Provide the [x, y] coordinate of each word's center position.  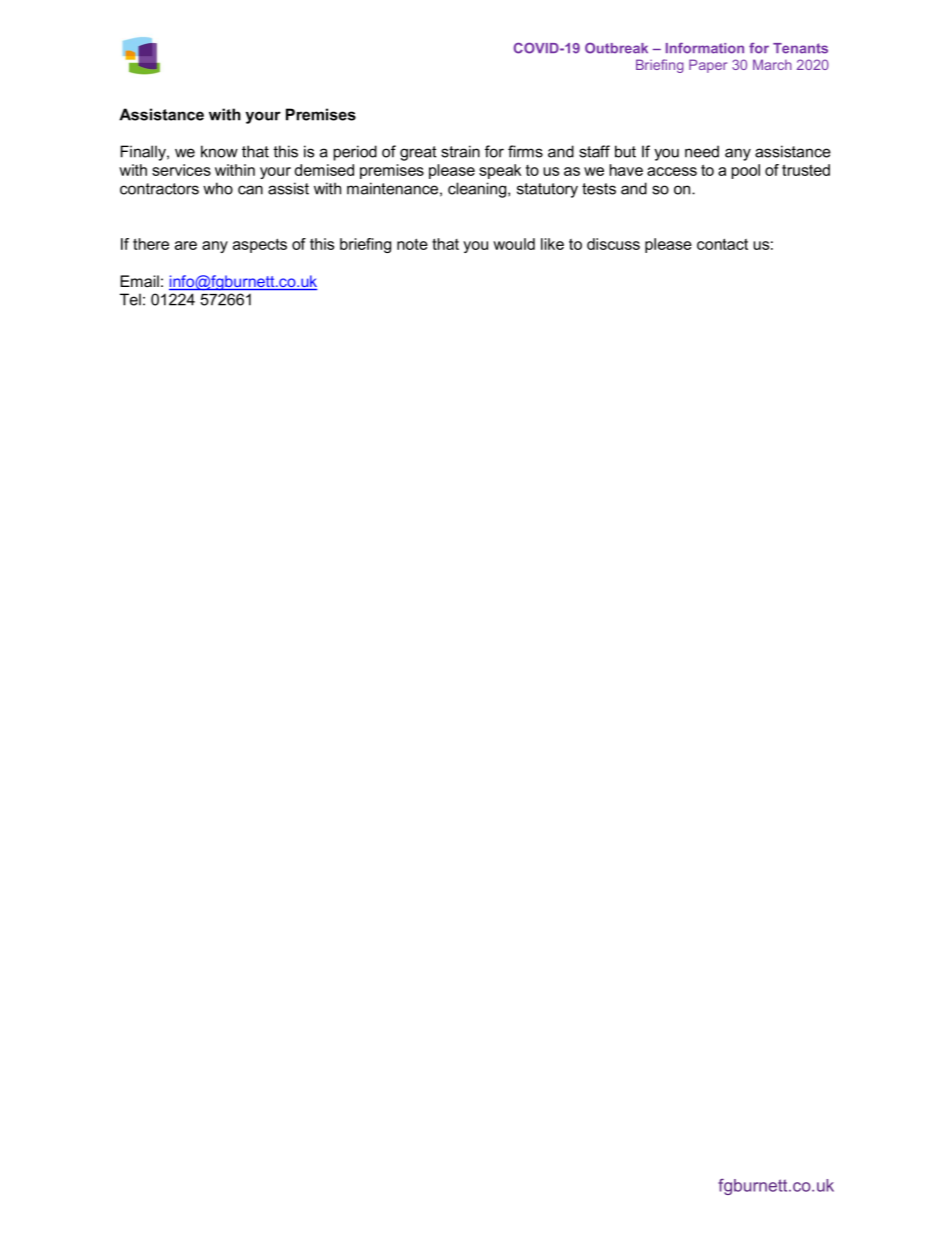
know [219, 151]
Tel [130, 299]
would [514, 244]
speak [500, 171]
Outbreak [616, 48]
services [181, 170]
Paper [708, 66]
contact [722, 244]
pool [746, 171]
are [186, 245]
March [772, 64]
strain [460, 151]
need [702, 151]
